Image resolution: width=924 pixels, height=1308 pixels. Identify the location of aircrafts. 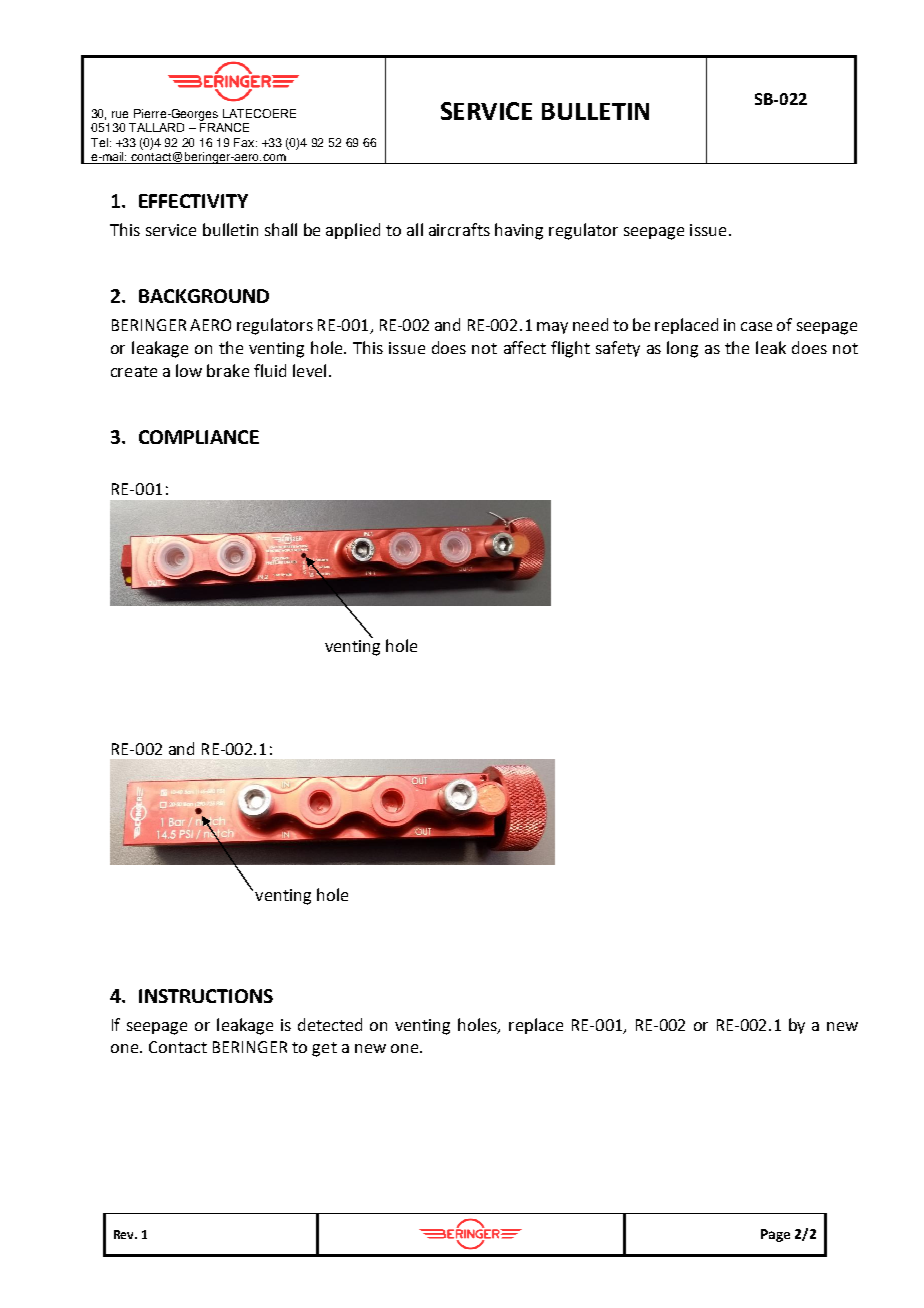
(459, 229).
